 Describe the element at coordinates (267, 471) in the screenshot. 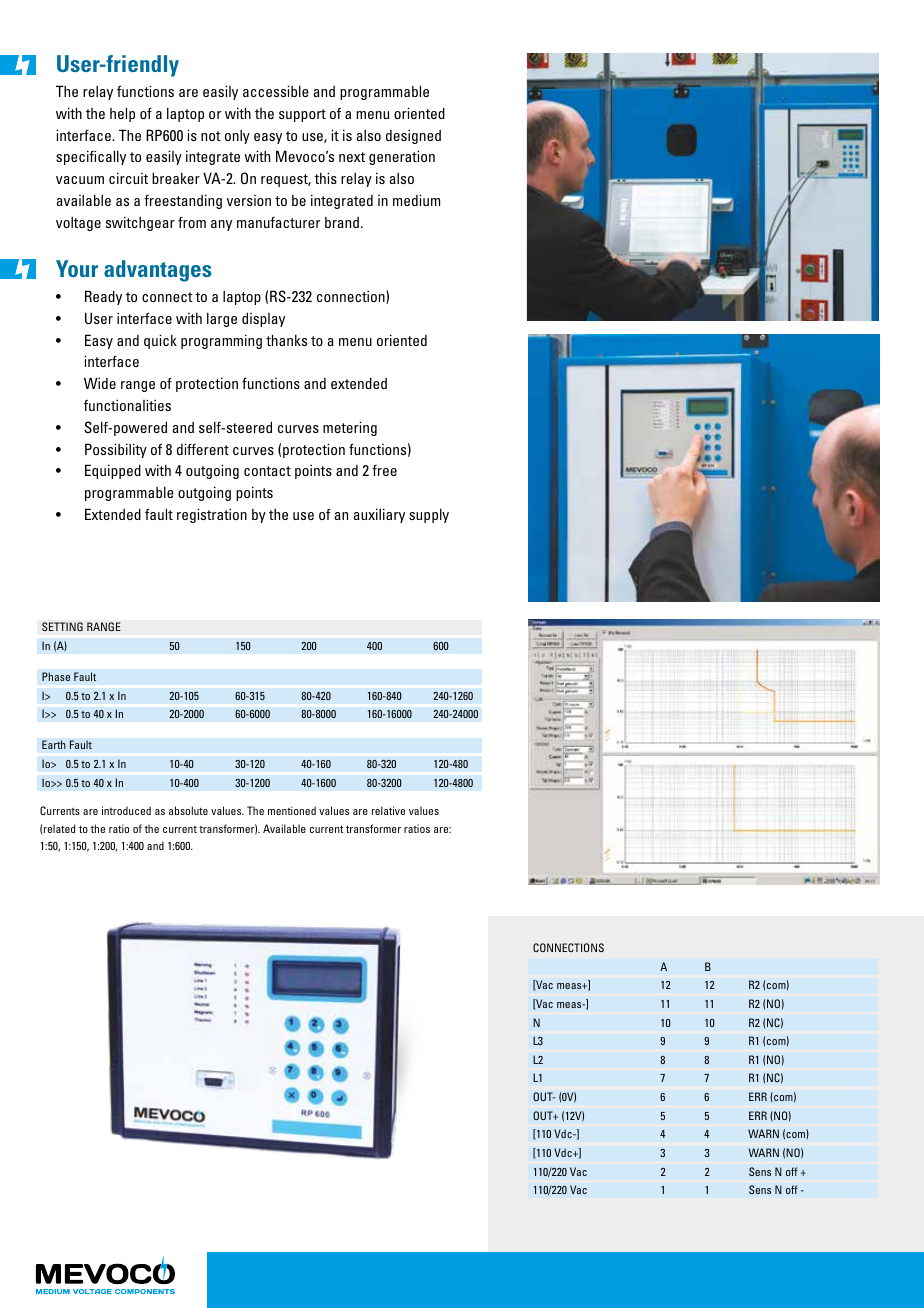

I see `contact` at that location.
